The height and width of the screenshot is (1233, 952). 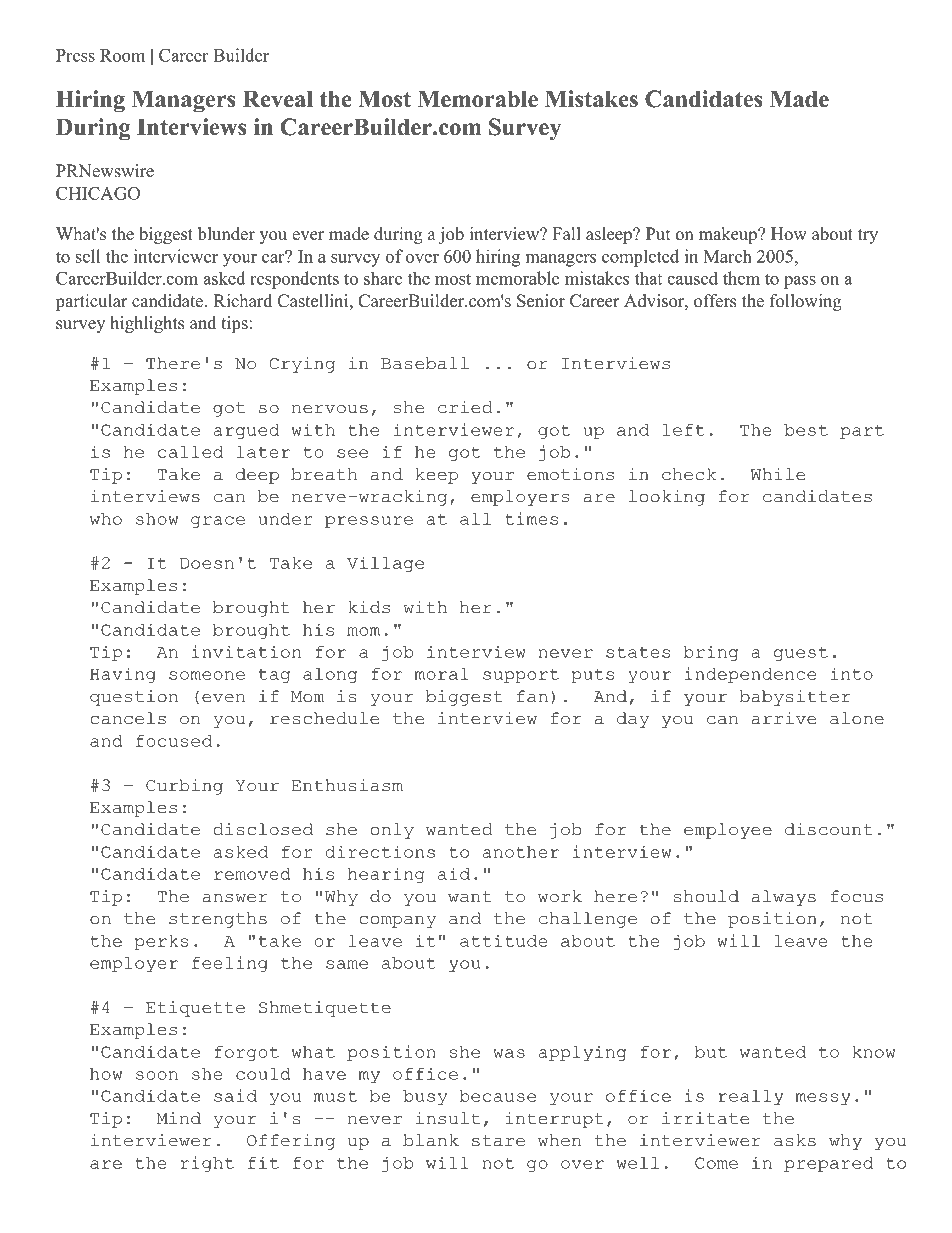 What do you see at coordinates (729, 235) in the screenshot?
I see `makeup` at bounding box center [729, 235].
